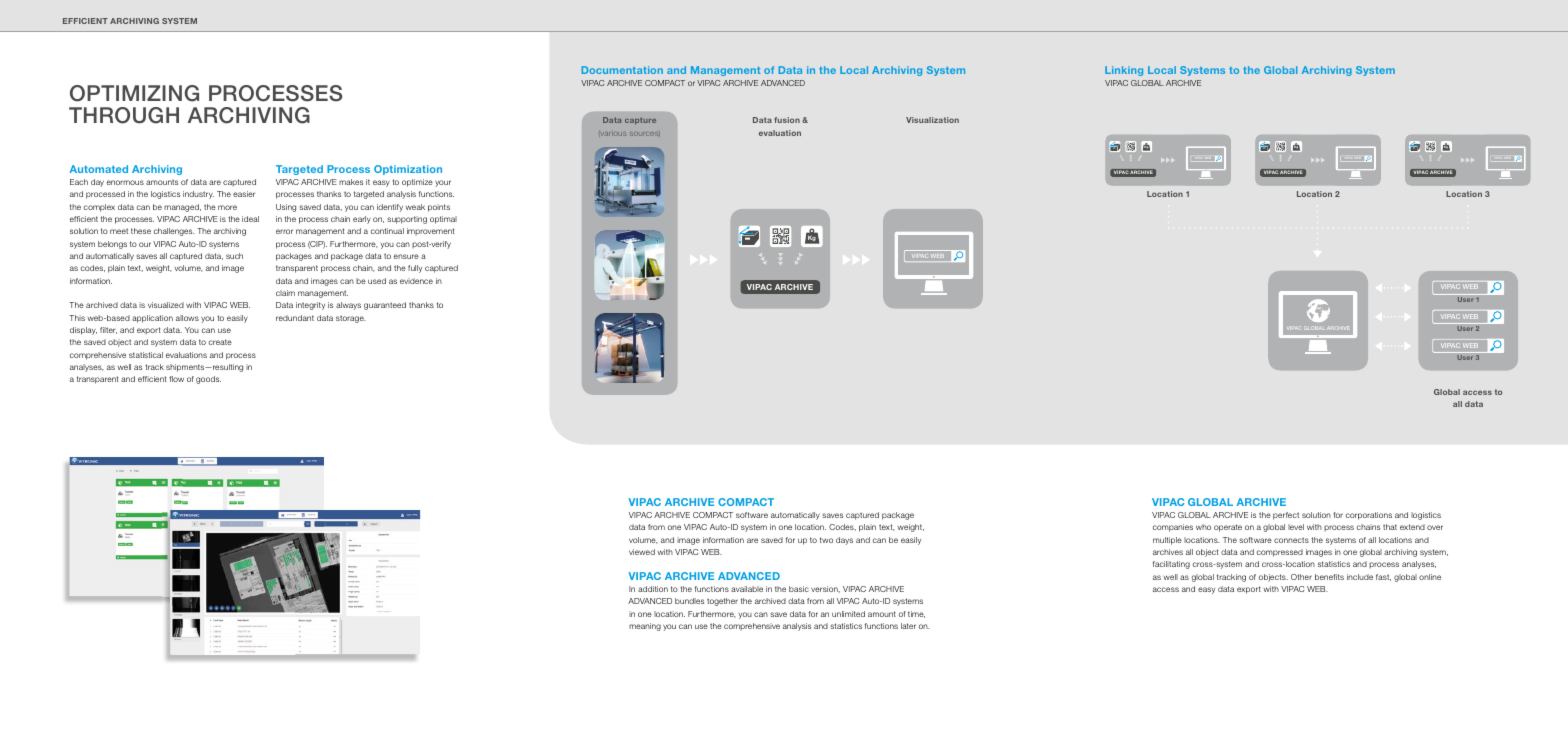 This image has width=1568, height=741. I want to click on Linking, so click(1124, 71).
